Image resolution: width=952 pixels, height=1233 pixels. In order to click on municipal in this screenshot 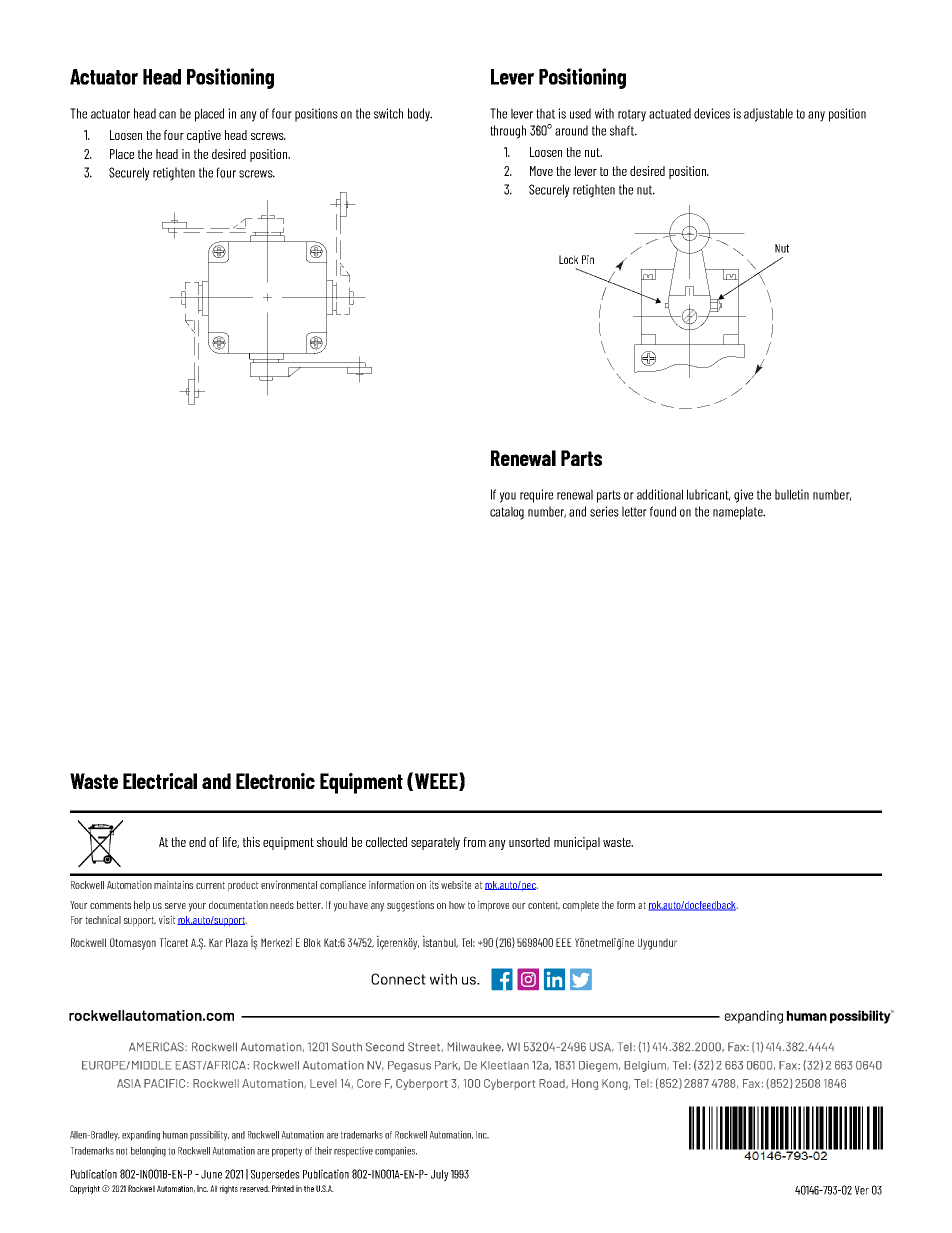, I will do `click(577, 843)`.
